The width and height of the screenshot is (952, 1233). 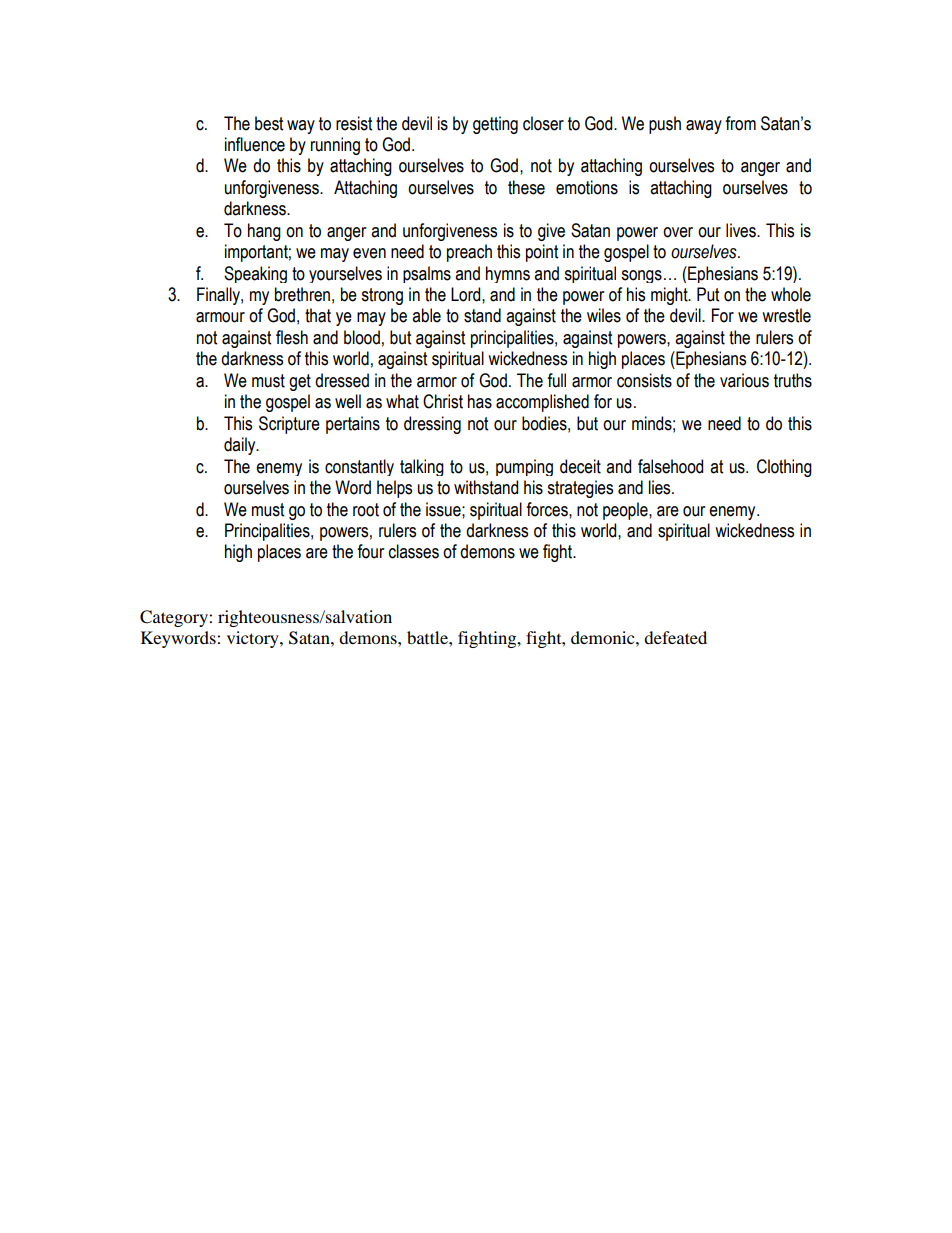 I want to click on defeated, so click(x=675, y=637).
